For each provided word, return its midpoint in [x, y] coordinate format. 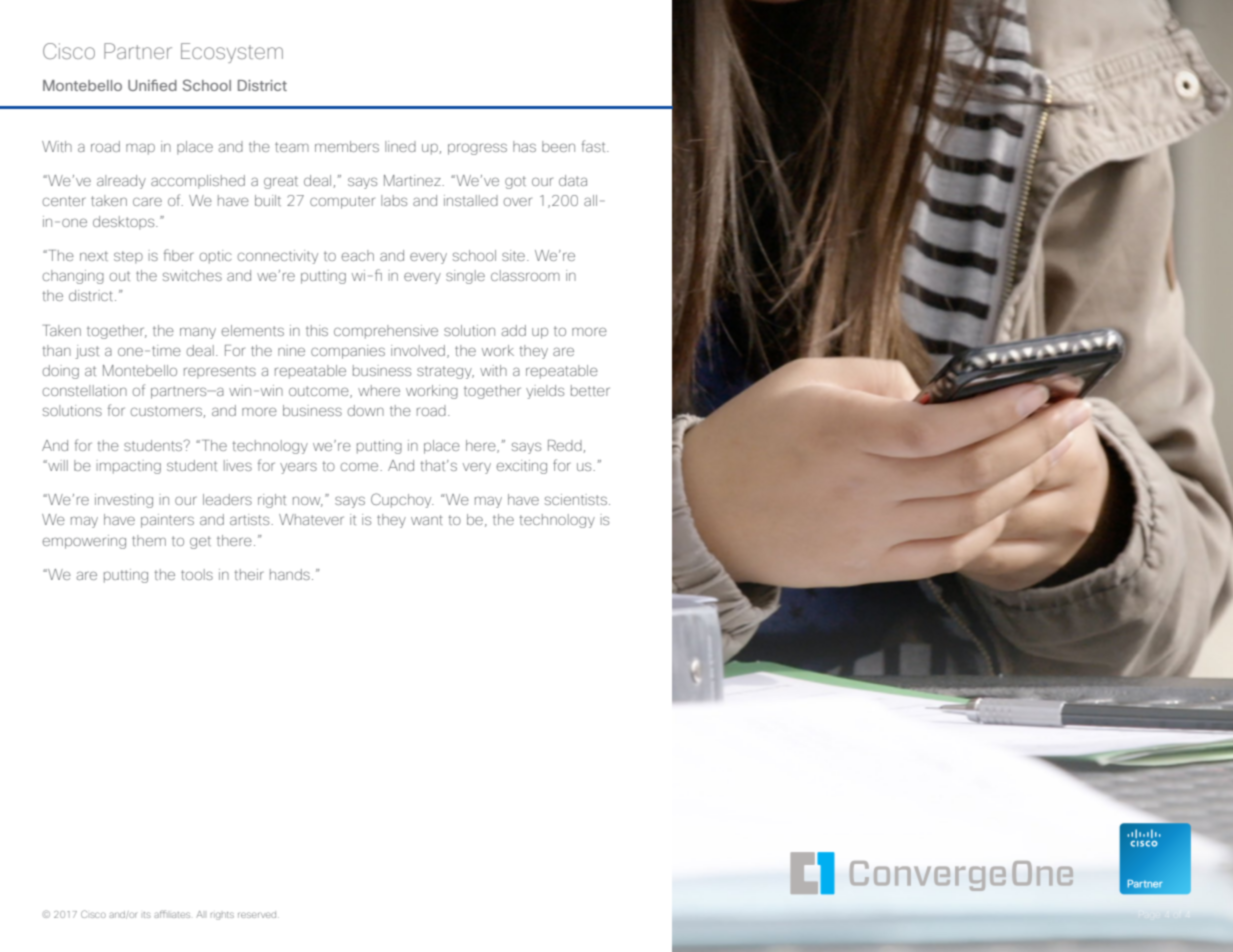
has [524, 146]
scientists [576, 499]
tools [197, 574]
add [514, 330]
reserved [258, 914]
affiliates [172, 914]
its [147, 915]
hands [290, 574]
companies [348, 352]
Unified [152, 85]
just [87, 352]
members [347, 146]
